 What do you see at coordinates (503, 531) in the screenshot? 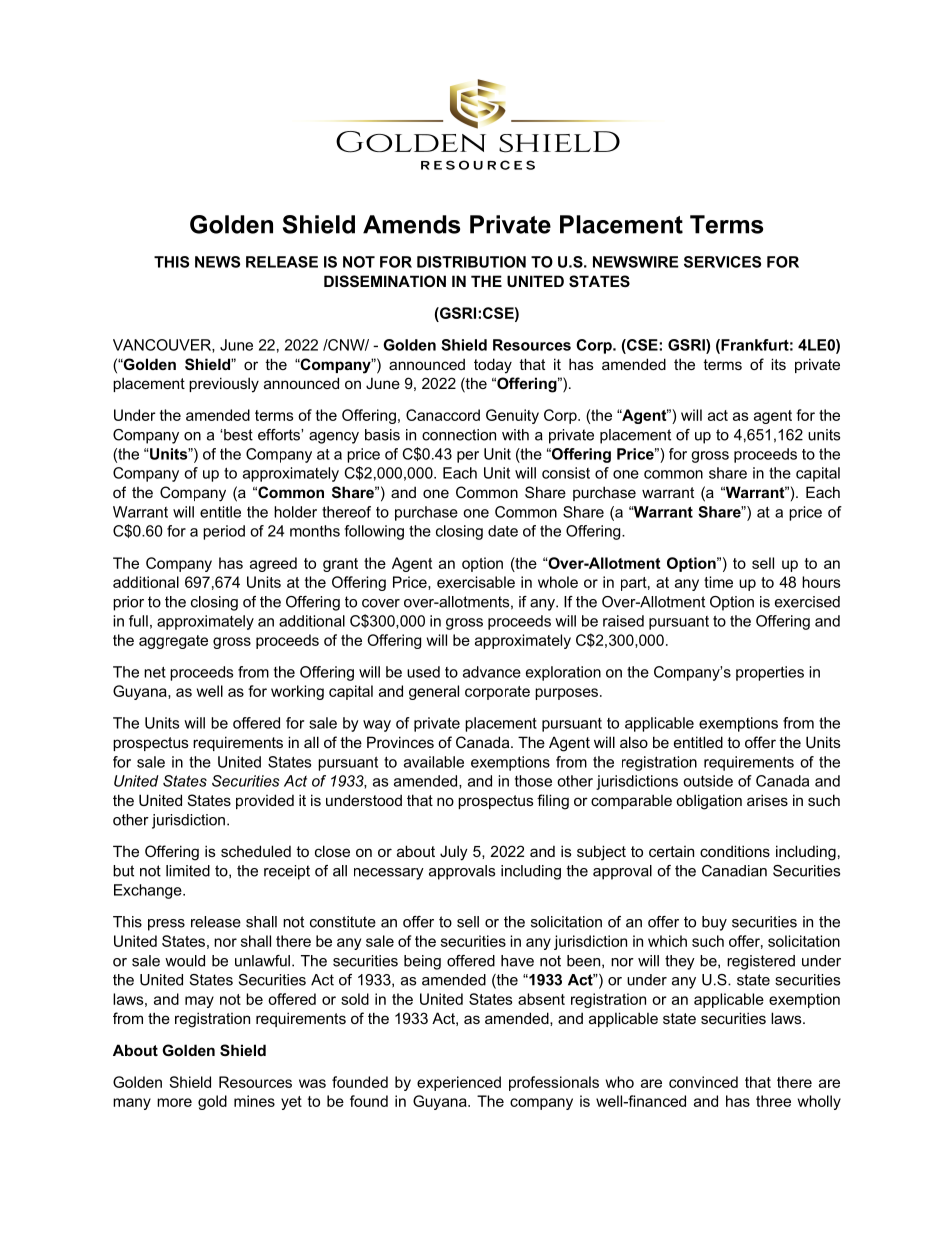
I see `date` at bounding box center [503, 531].
